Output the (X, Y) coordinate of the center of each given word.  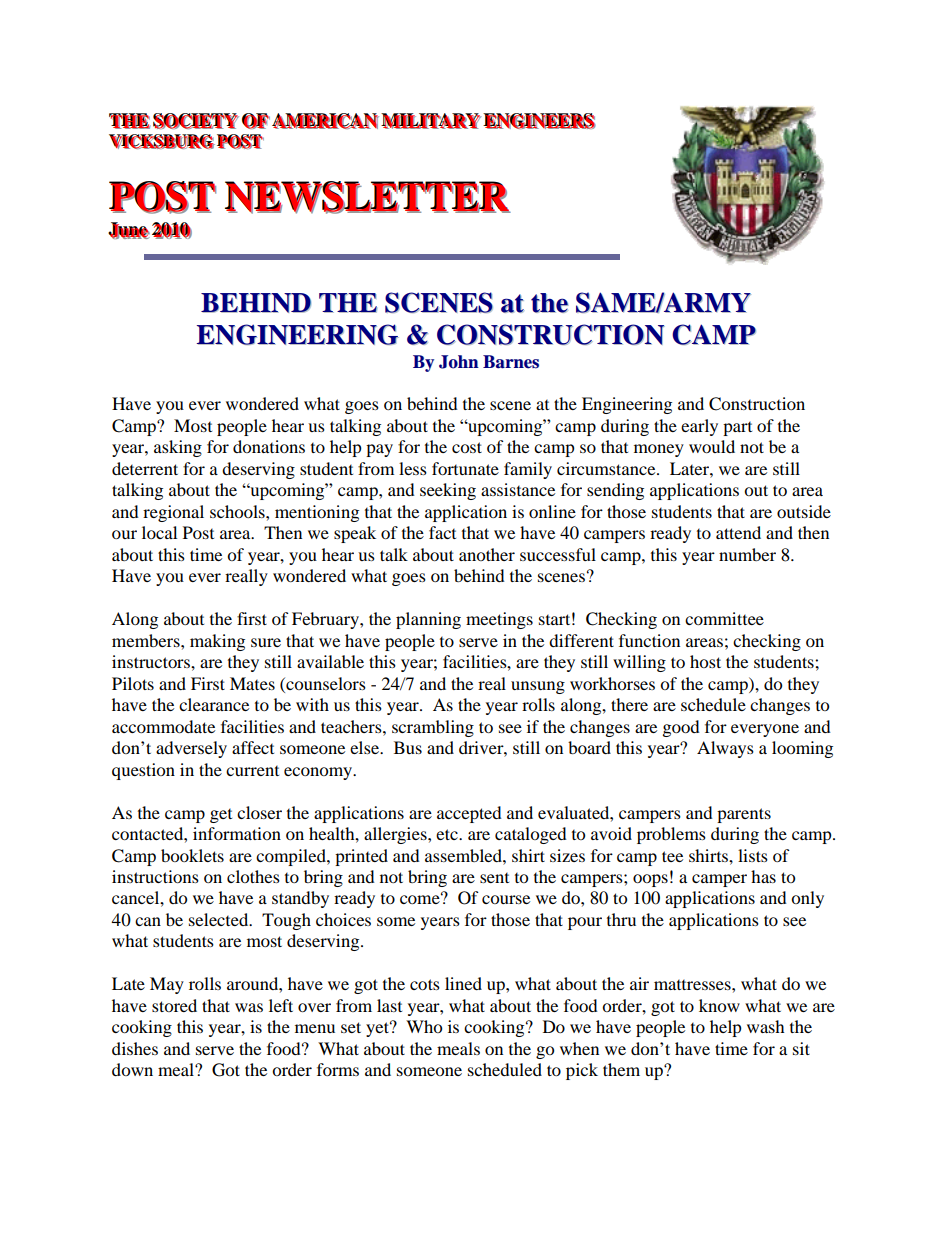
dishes (135, 1048)
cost (467, 447)
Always (725, 749)
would (712, 446)
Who (424, 1026)
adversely (191, 749)
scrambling (433, 728)
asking (178, 448)
